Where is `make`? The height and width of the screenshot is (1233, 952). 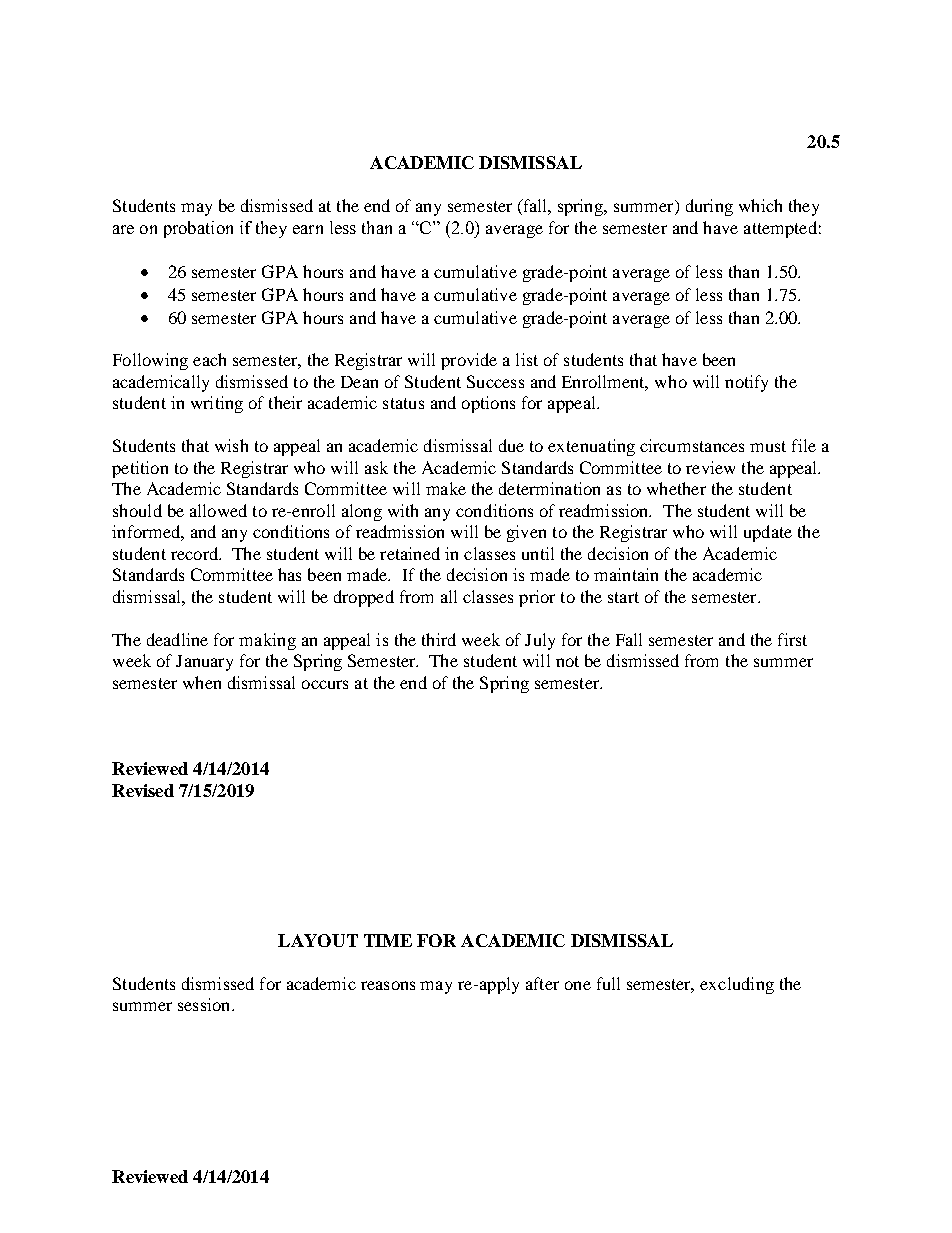 make is located at coordinates (446, 488).
